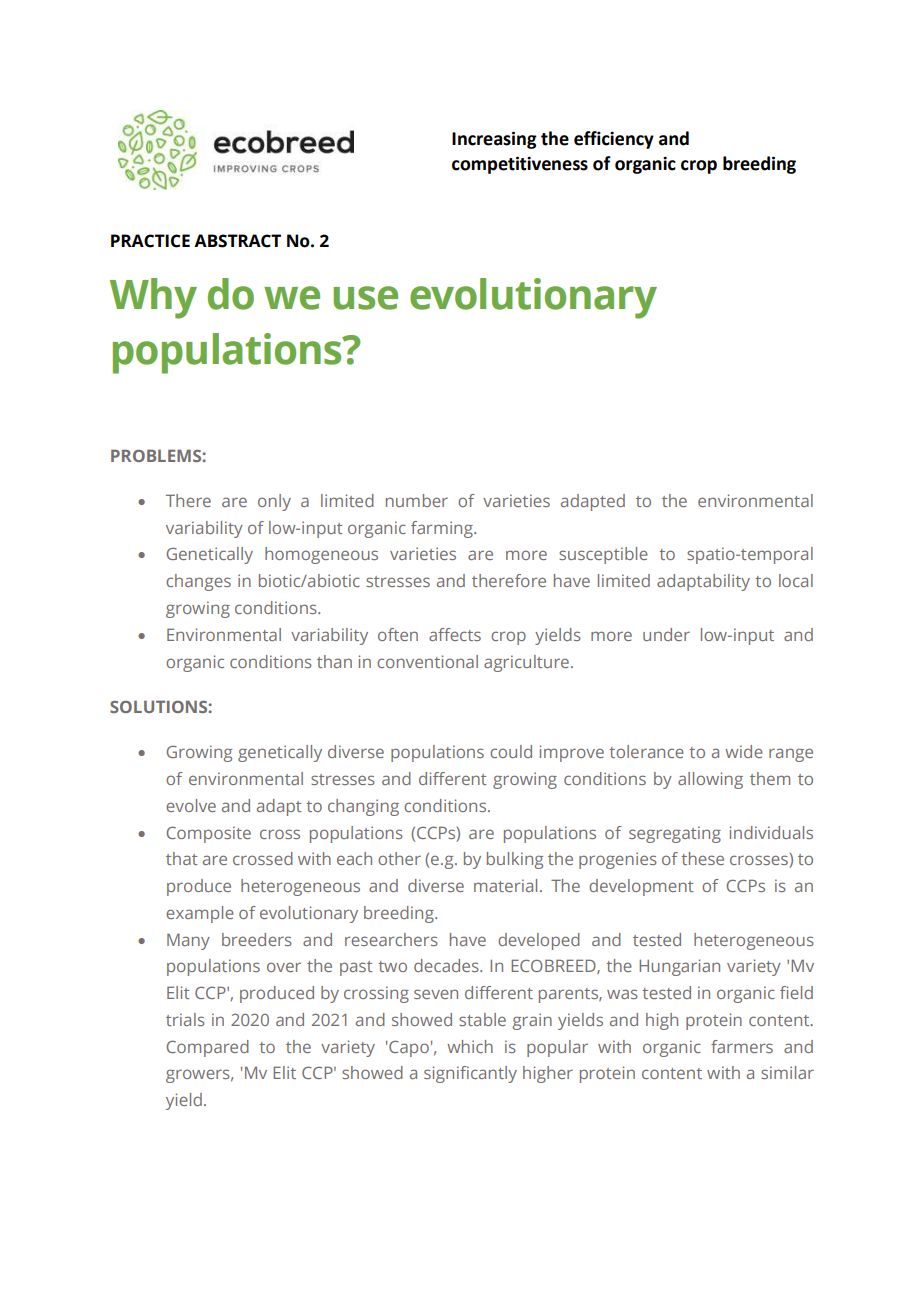  Describe the element at coordinates (614, 140) in the document. I see `efficiency` at that location.
